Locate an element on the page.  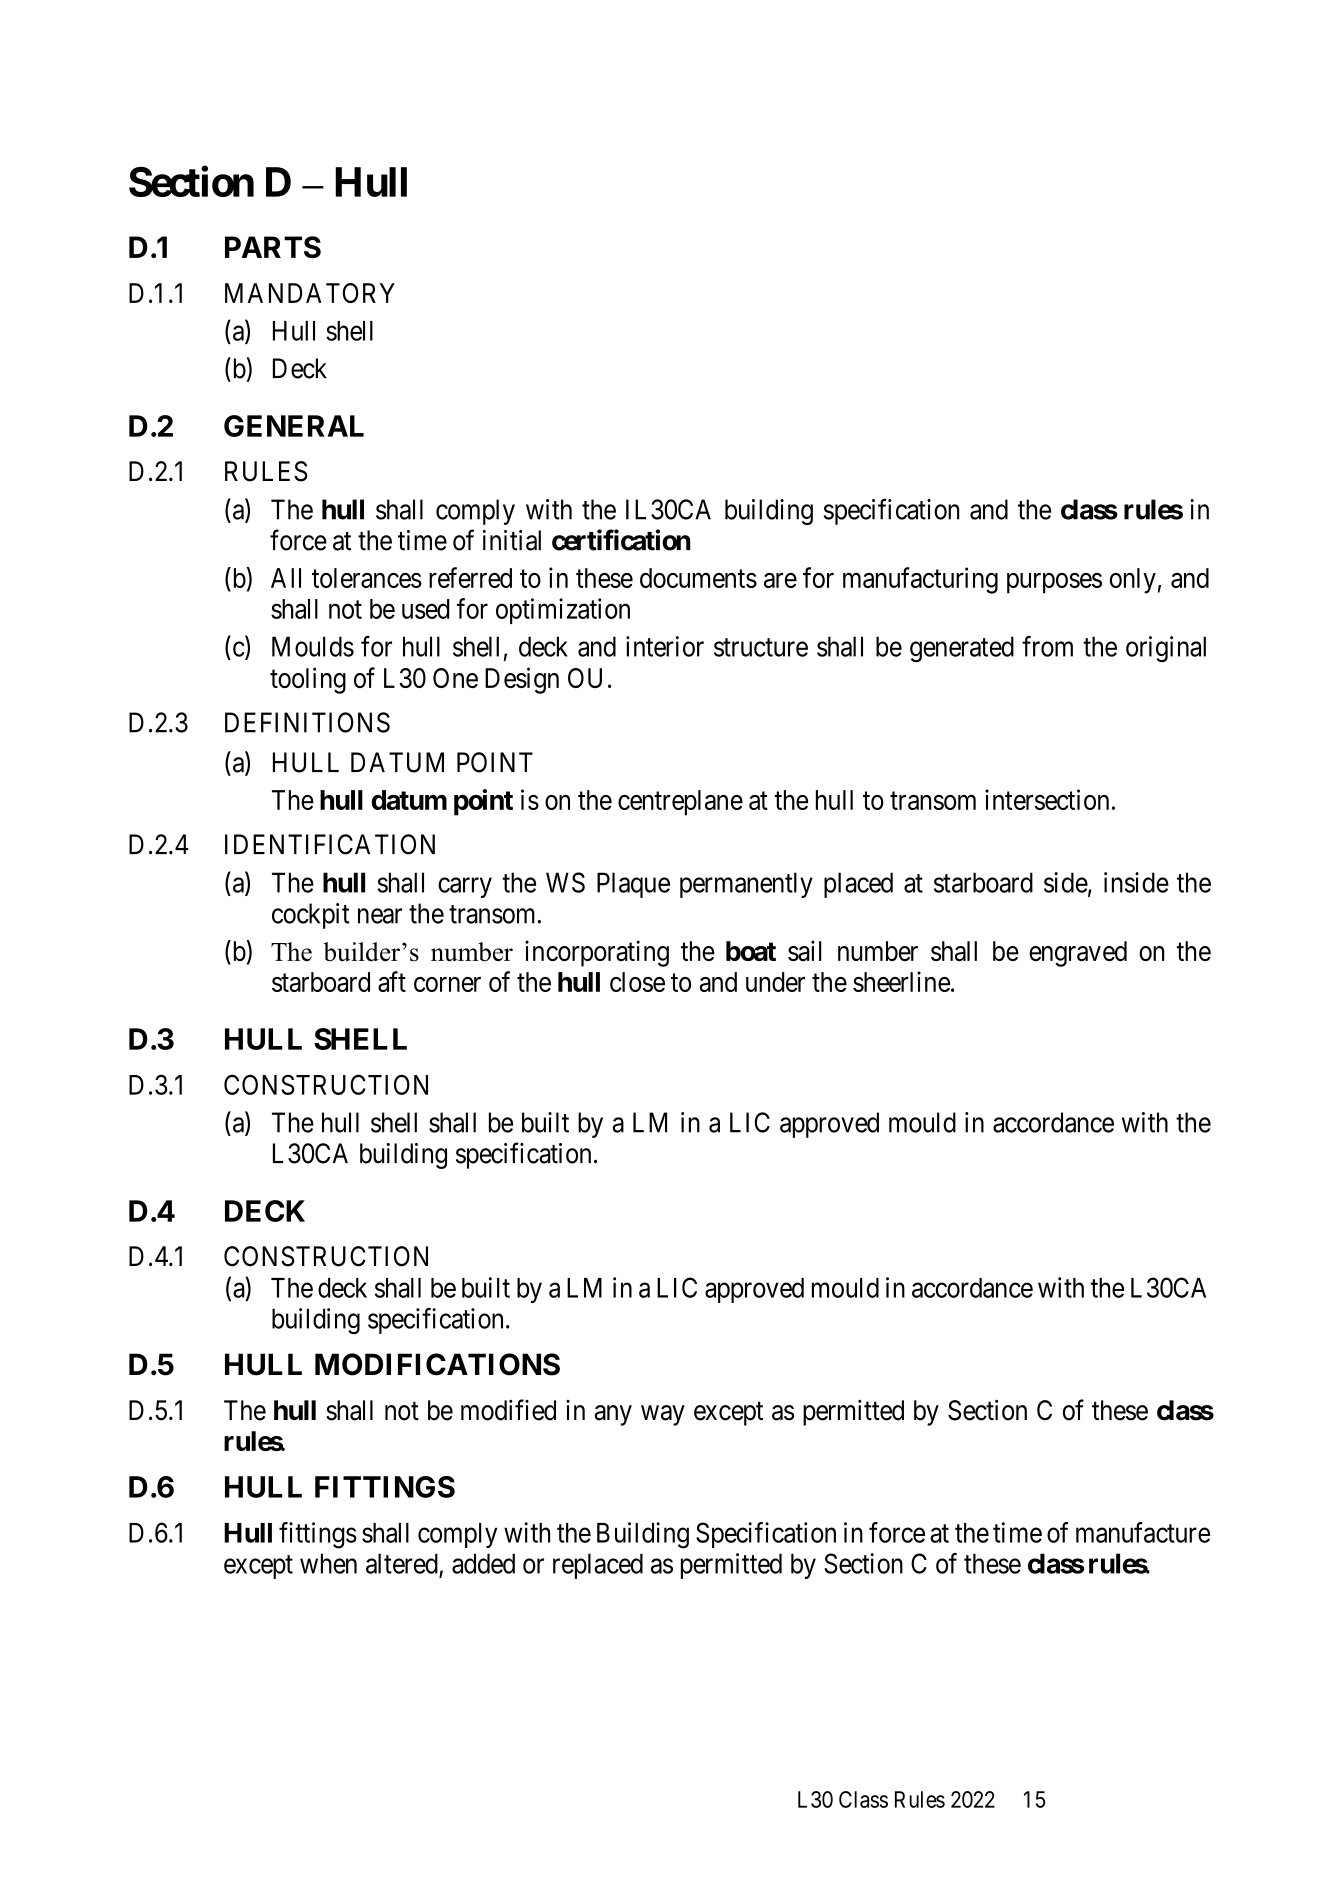
only is located at coordinates (1133, 581).
